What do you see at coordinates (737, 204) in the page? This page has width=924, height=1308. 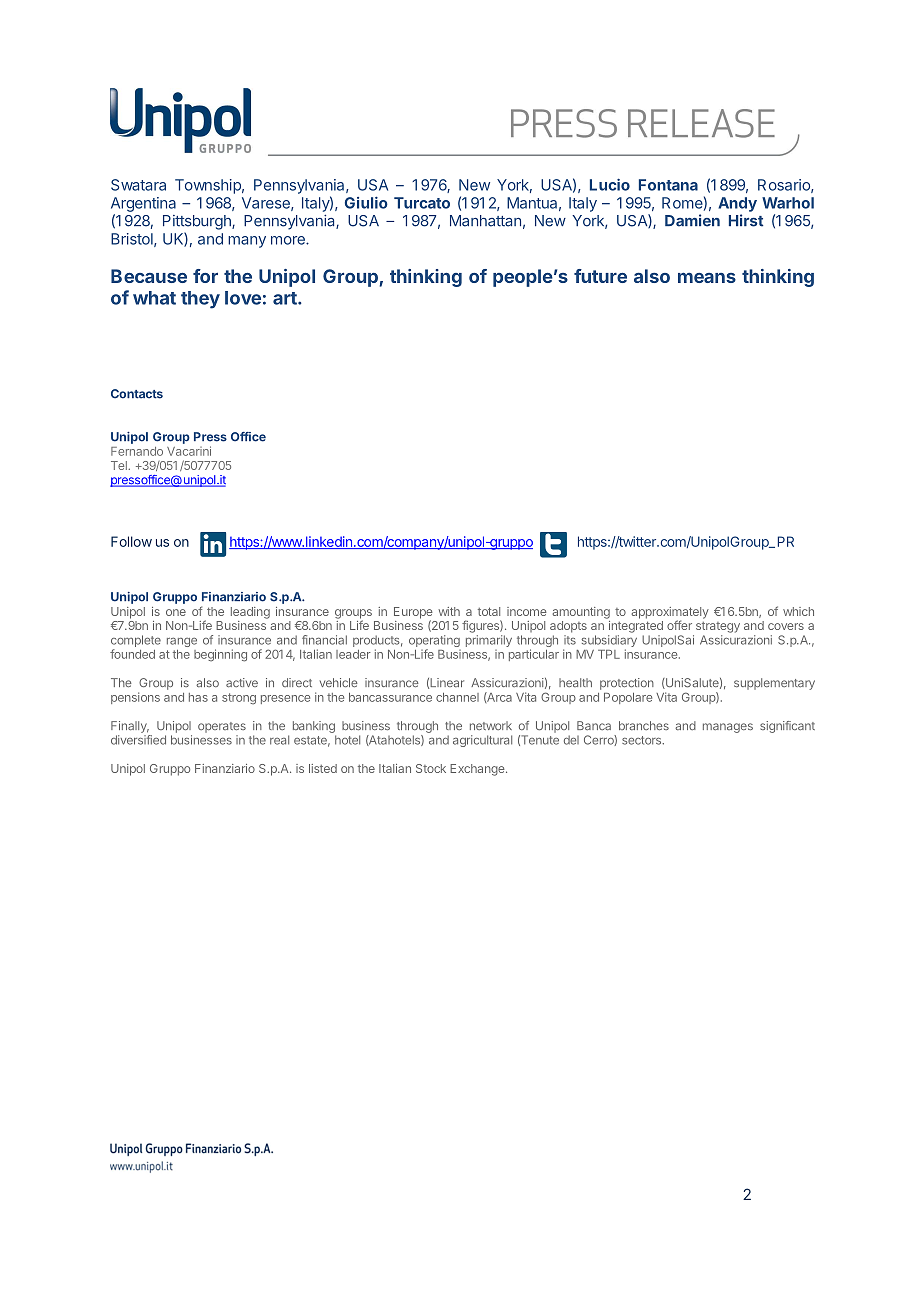 I see `Andy` at bounding box center [737, 204].
